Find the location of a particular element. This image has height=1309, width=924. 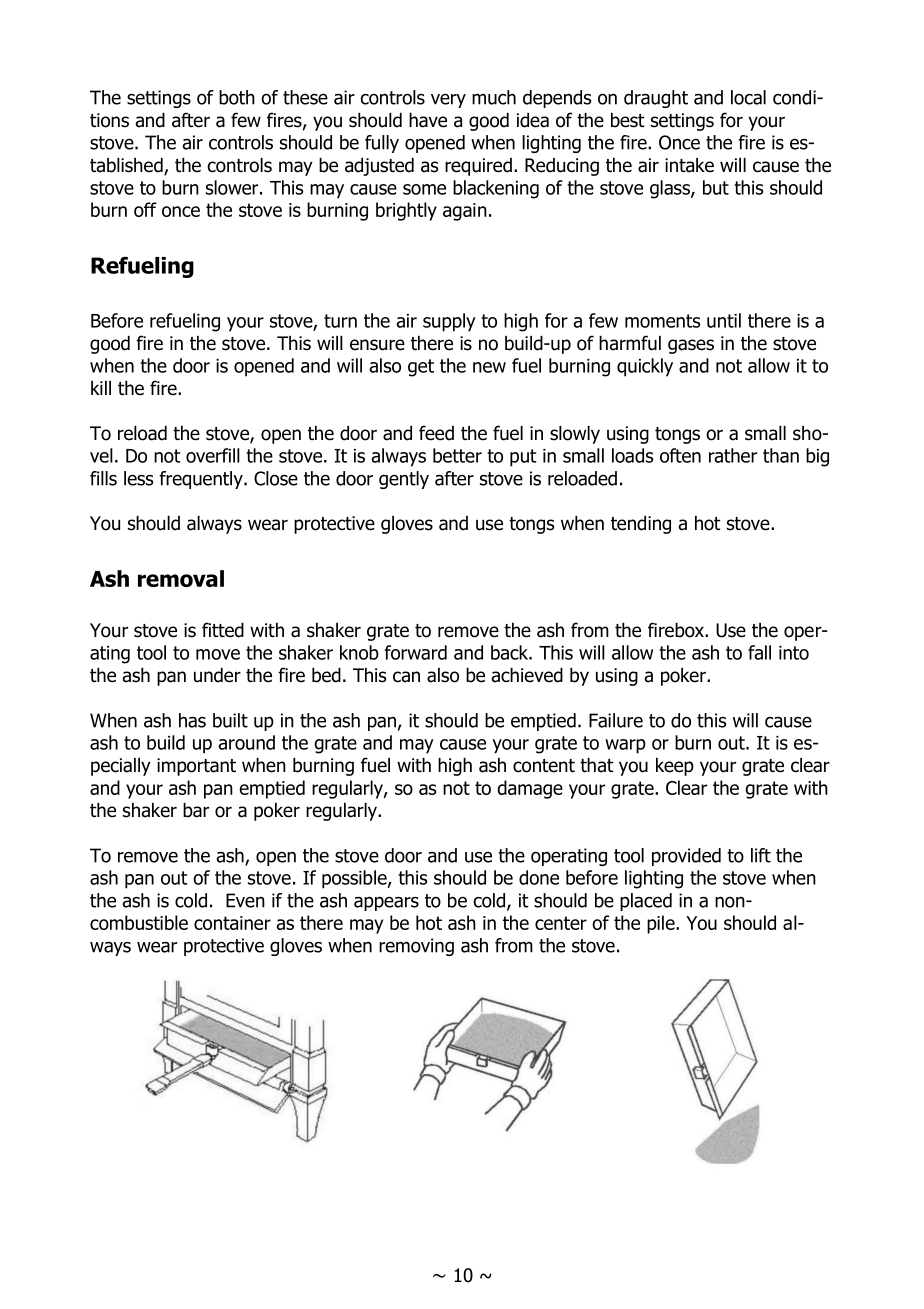

local is located at coordinates (748, 97).
